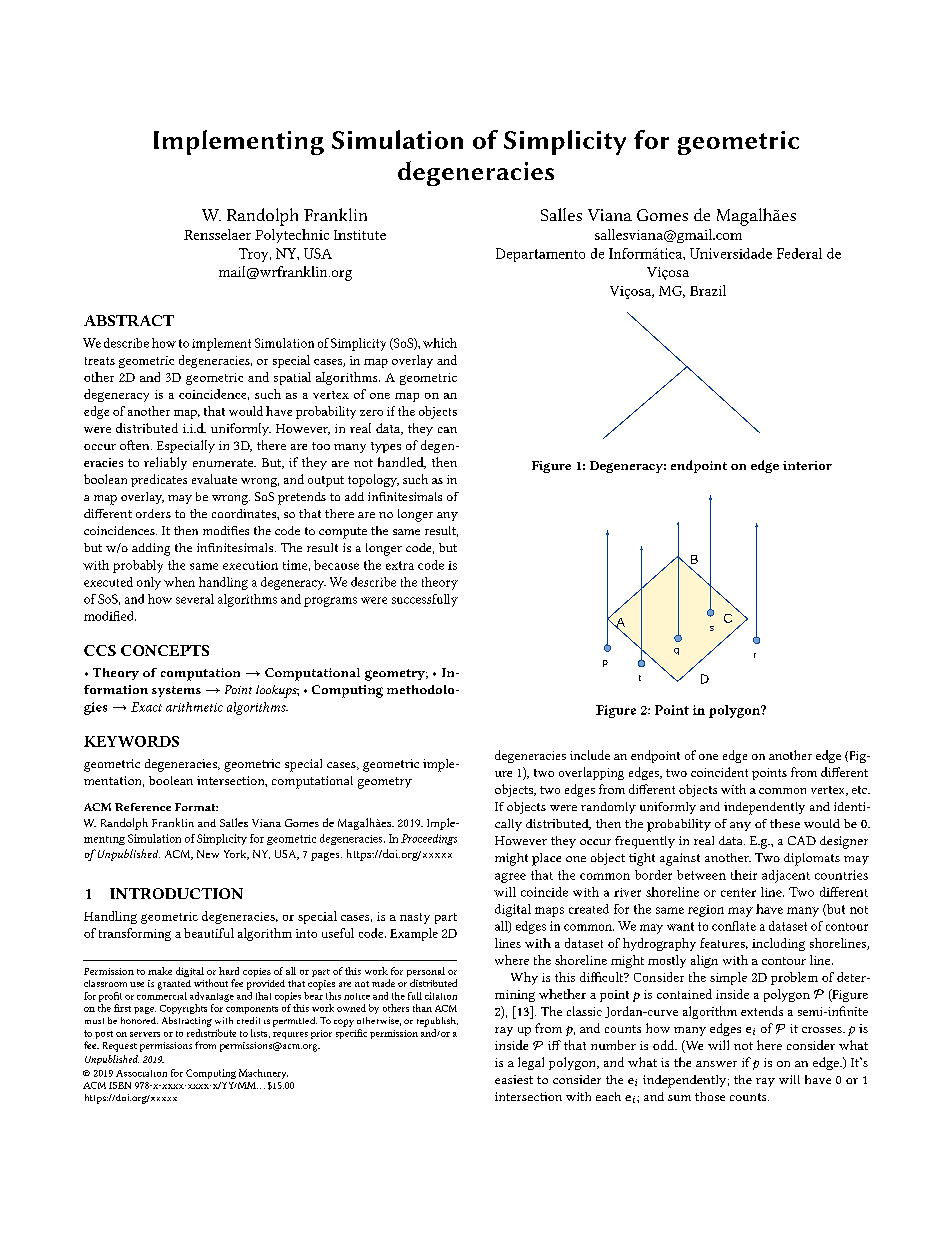 The image size is (952, 1233). Describe the element at coordinates (360, 235) in the document. I see `Institute` at that location.
